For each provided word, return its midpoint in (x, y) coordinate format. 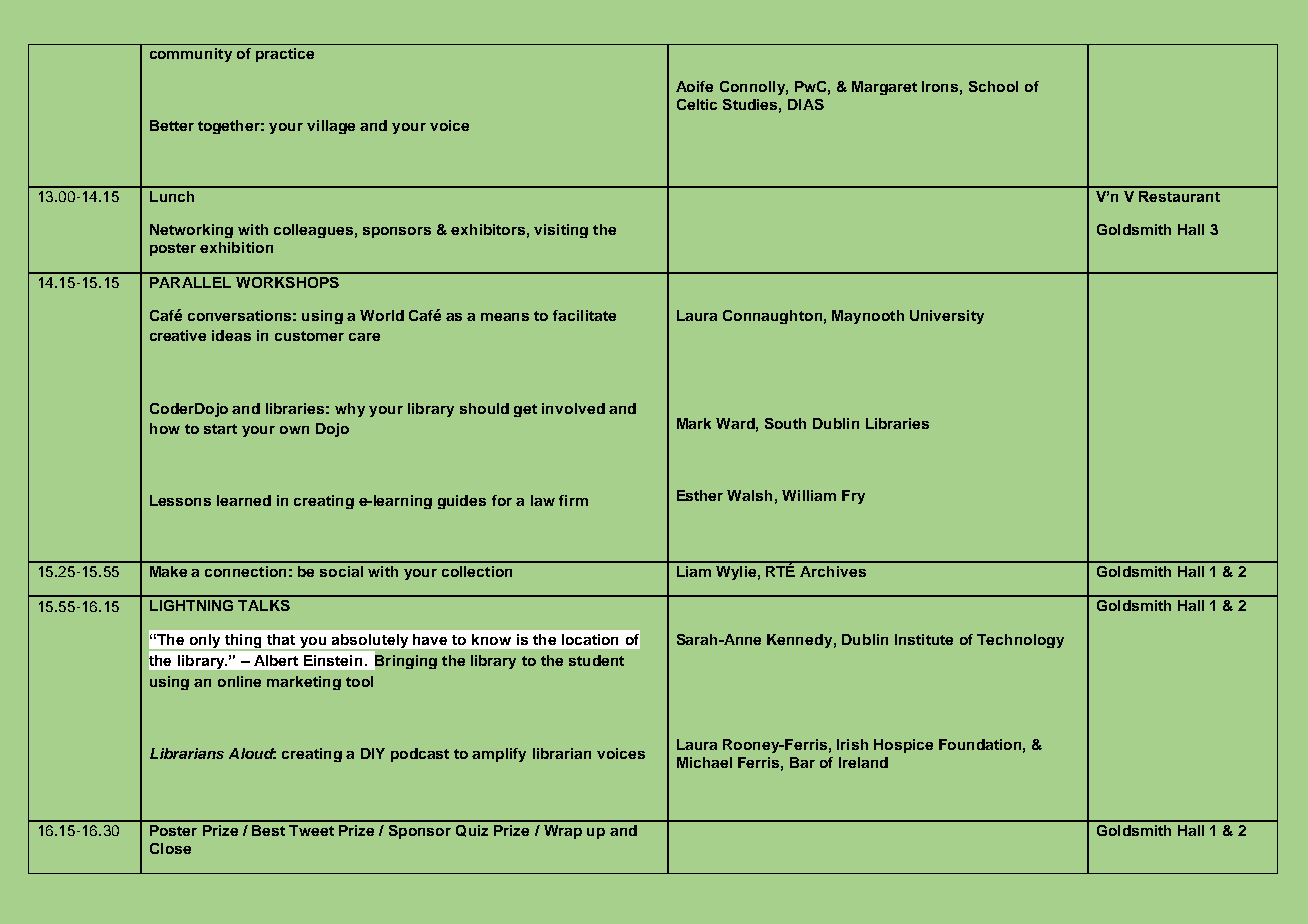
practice (285, 55)
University (947, 317)
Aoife (694, 86)
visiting (561, 231)
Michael (704, 762)
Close (170, 848)
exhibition (236, 247)
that (281, 639)
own (294, 430)
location (590, 639)
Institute (924, 639)
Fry (853, 497)
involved (573, 408)
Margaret (884, 88)
